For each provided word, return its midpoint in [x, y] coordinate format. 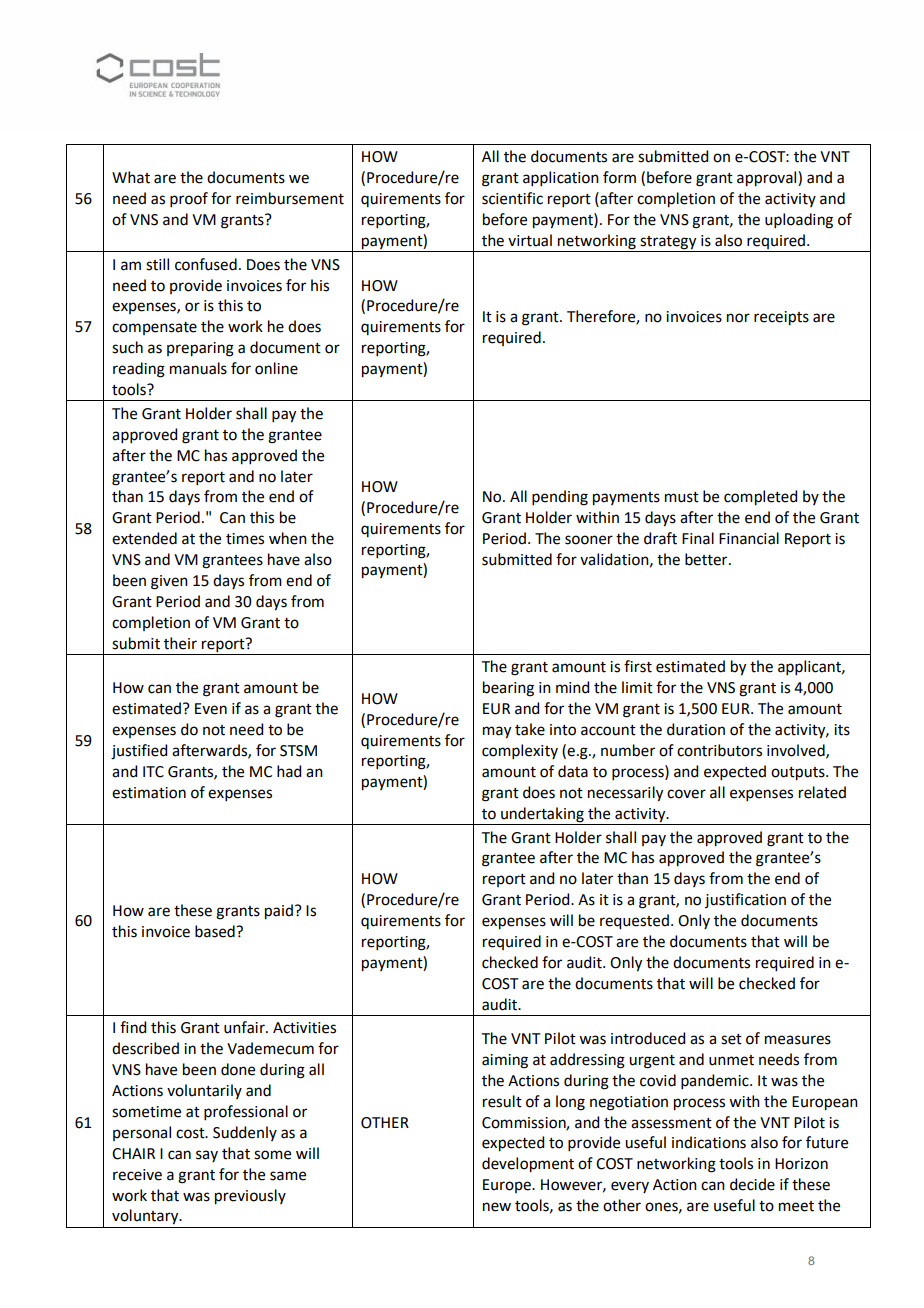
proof [189, 199]
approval [768, 179]
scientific [512, 198]
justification [745, 900]
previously [250, 1197]
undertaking [542, 815]
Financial [749, 538]
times [245, 539]
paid [279, 912]
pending [560, 498]
